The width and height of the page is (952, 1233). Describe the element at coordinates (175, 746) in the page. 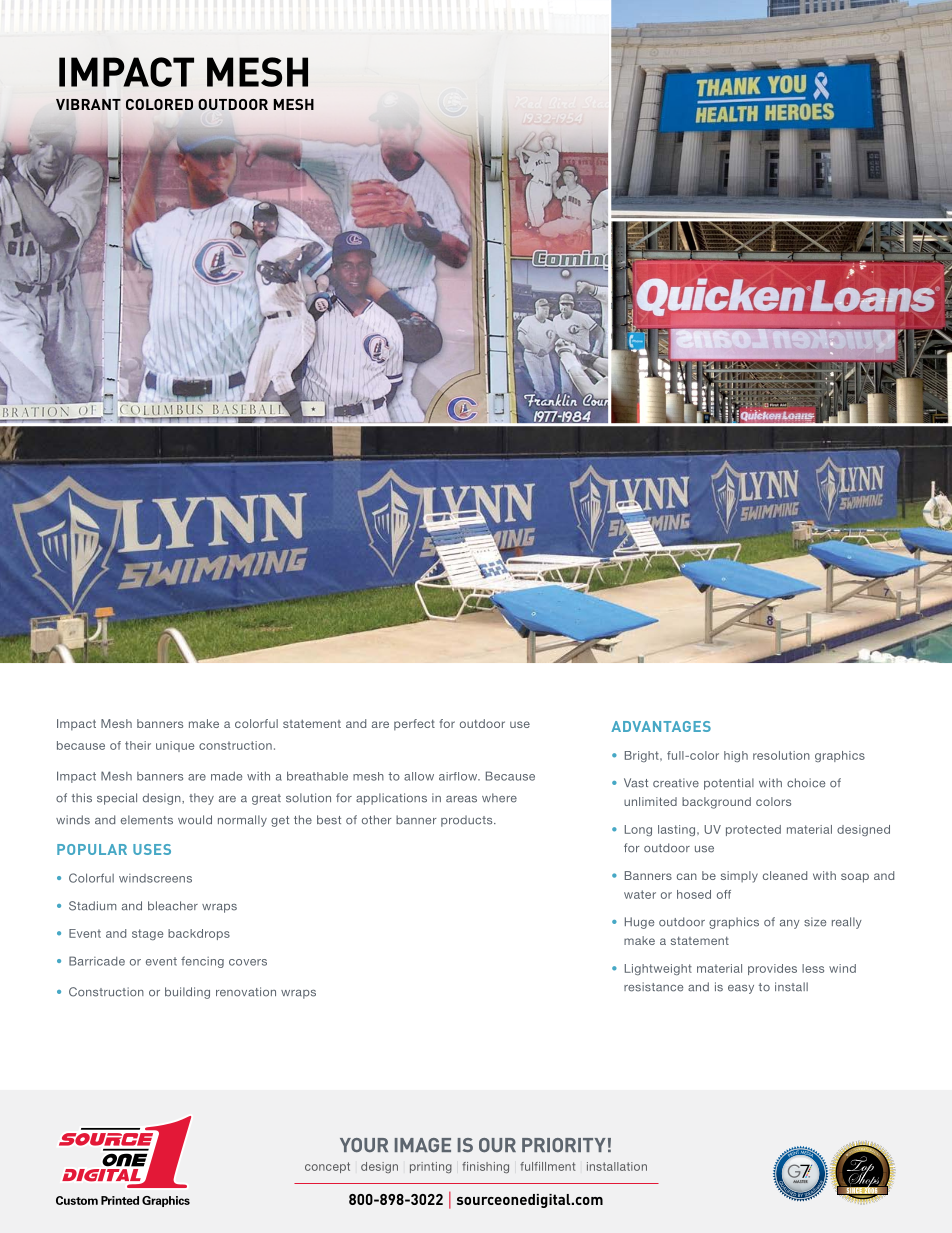

I see `unique` at that location.
